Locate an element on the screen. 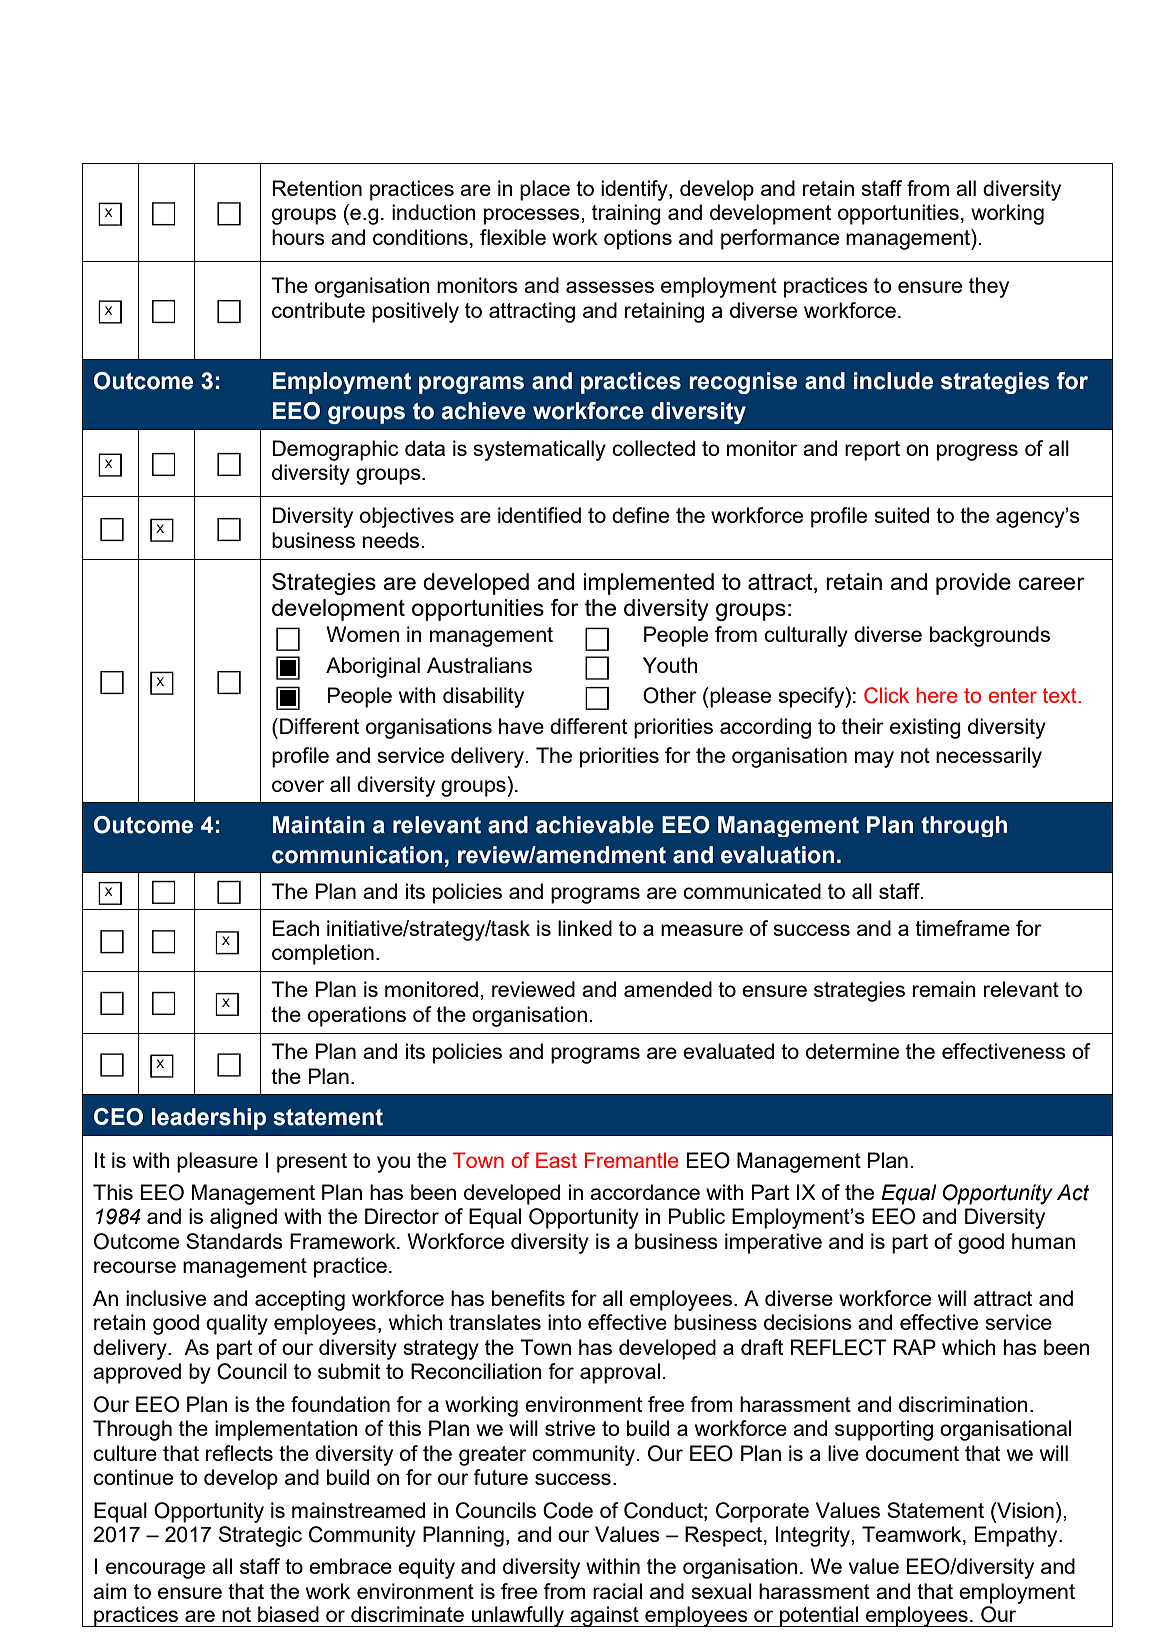 Image resolution: width=1155 pixels, height=1633 pixels. Aboriginal is located at coordinates (373, 667).
